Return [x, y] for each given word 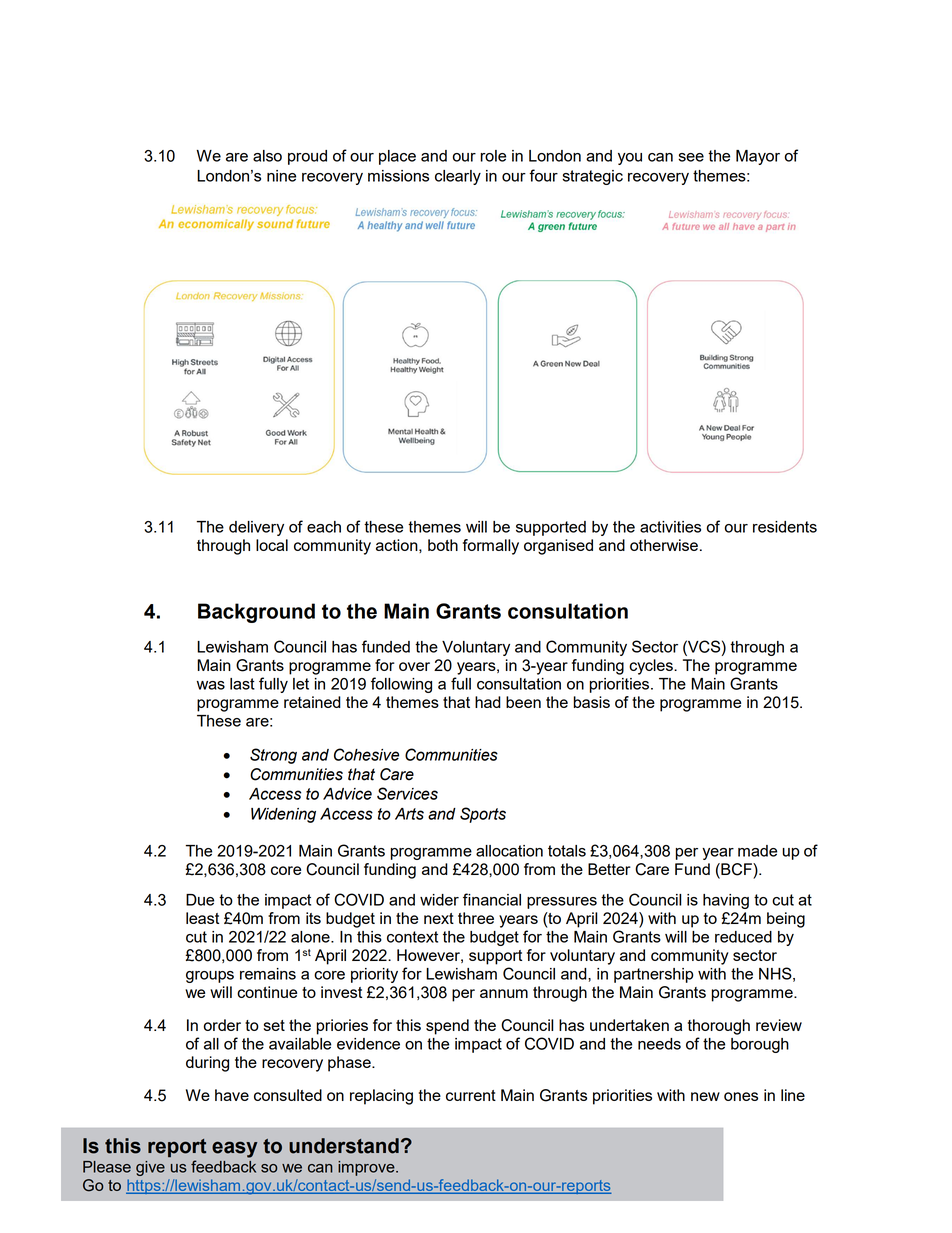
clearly [458, 177]
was [211, 685]
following [401, 685]
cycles [652, 667]
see [691, 157]
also [267, 156]
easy [234, 1149]
